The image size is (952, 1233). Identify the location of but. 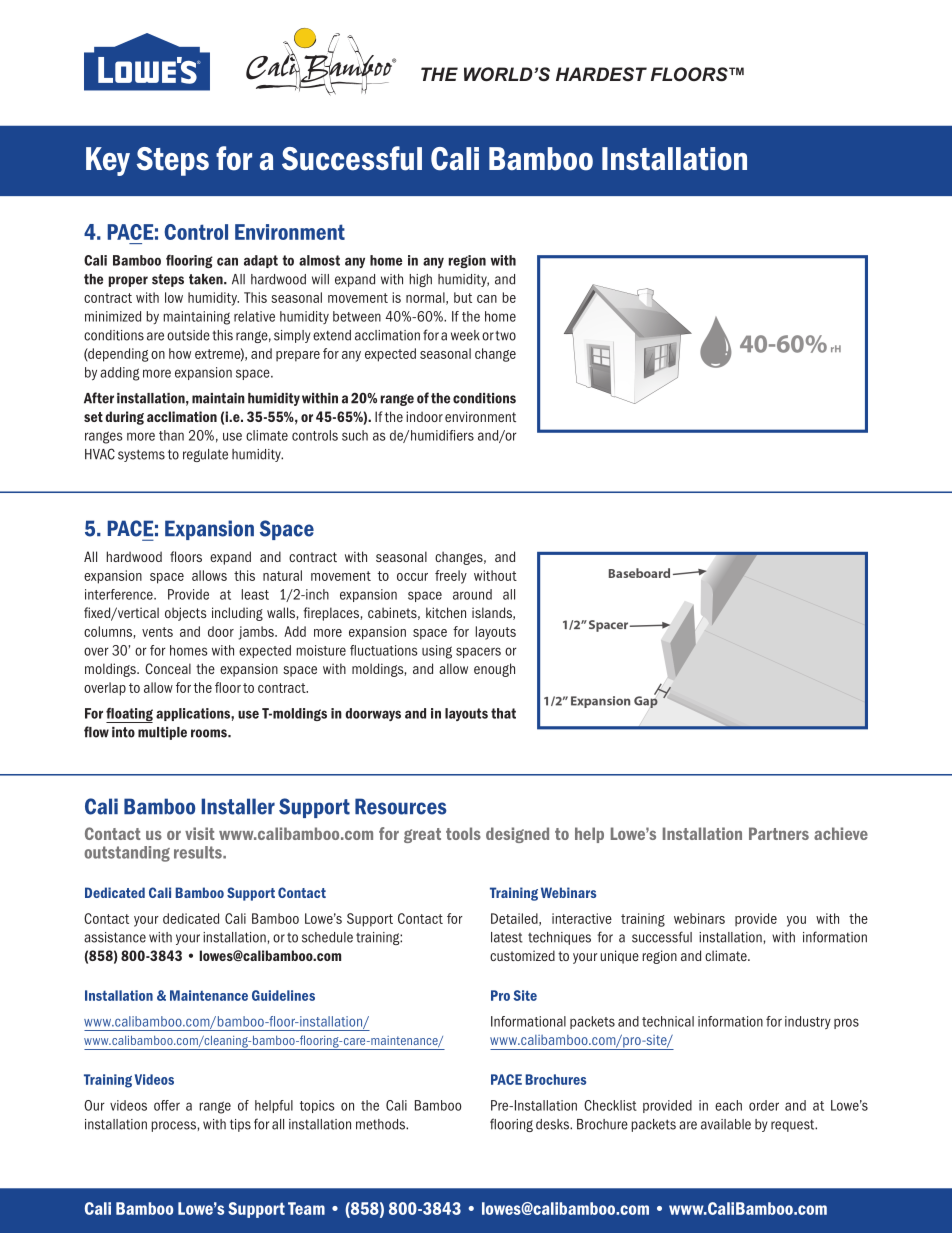
(463, 297).
